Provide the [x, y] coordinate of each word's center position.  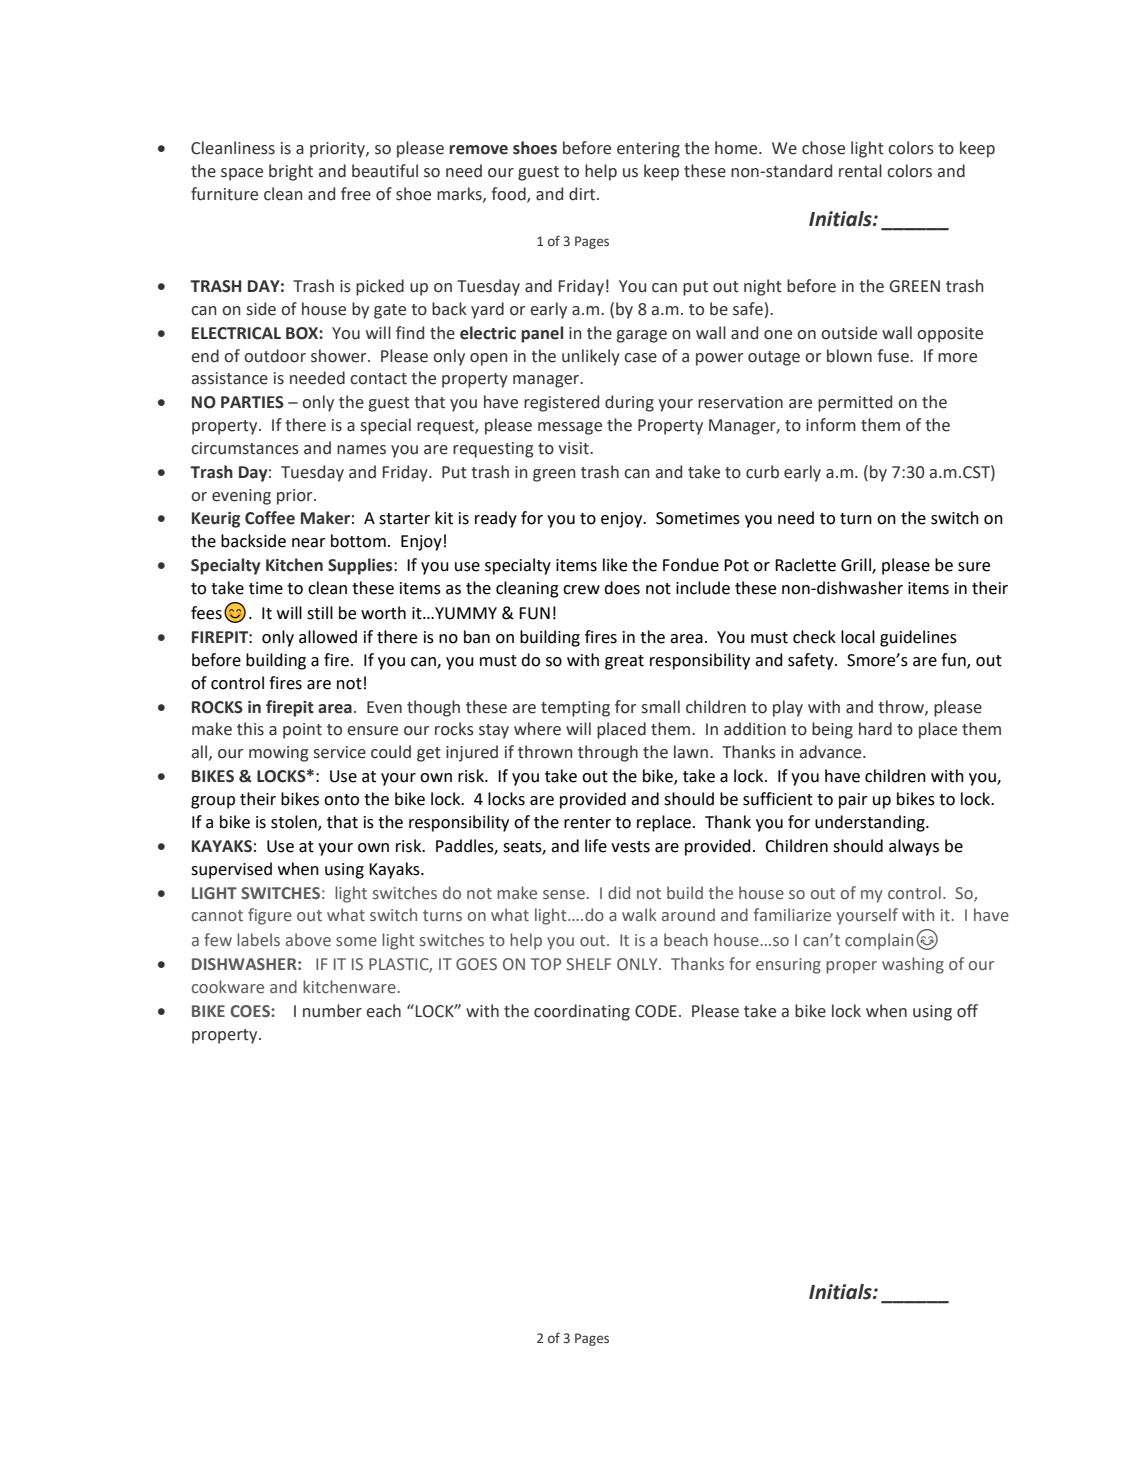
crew [581, 590]
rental [860, 171]
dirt [583, 194]
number [332, 1011]
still [320, 613]
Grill [857, 566]
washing [913, 965]
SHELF [588, 964]
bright [291, 172]
